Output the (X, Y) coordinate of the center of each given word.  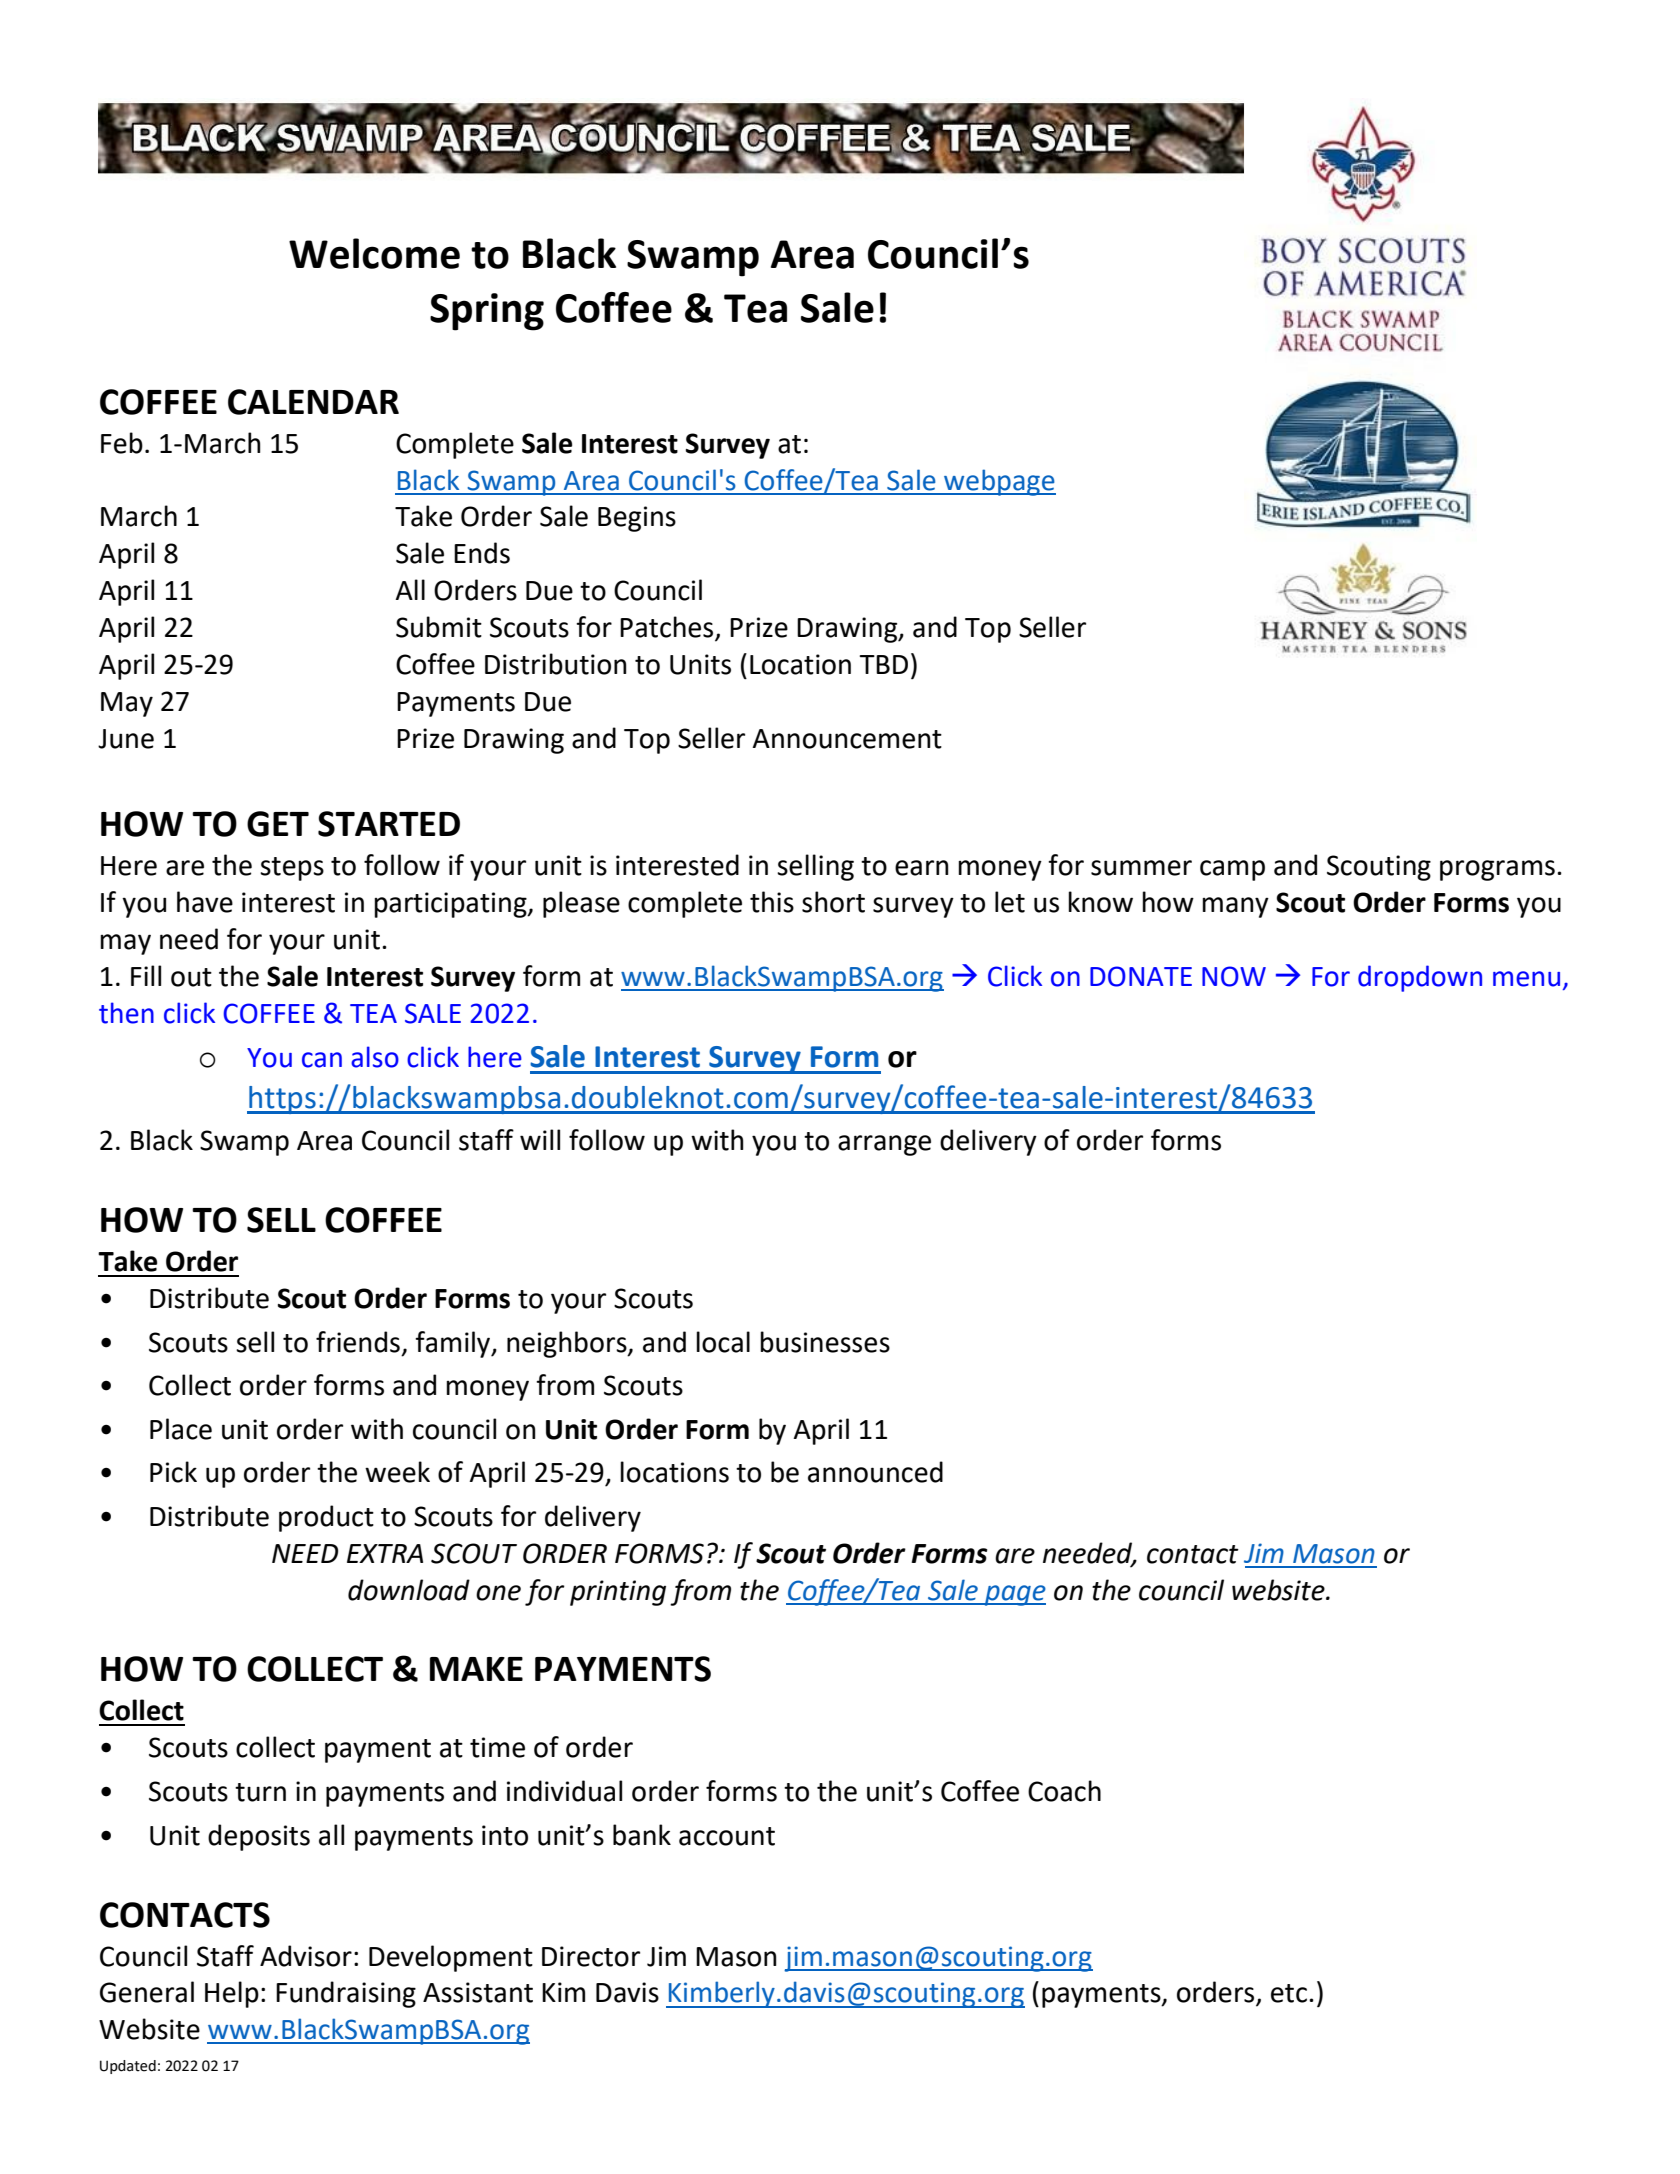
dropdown (1420, 978)
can (322, 1060)
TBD (883, 664)
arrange (884, 1145)
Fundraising (346, 1994)
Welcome (374, 253)
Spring (487, 312)
